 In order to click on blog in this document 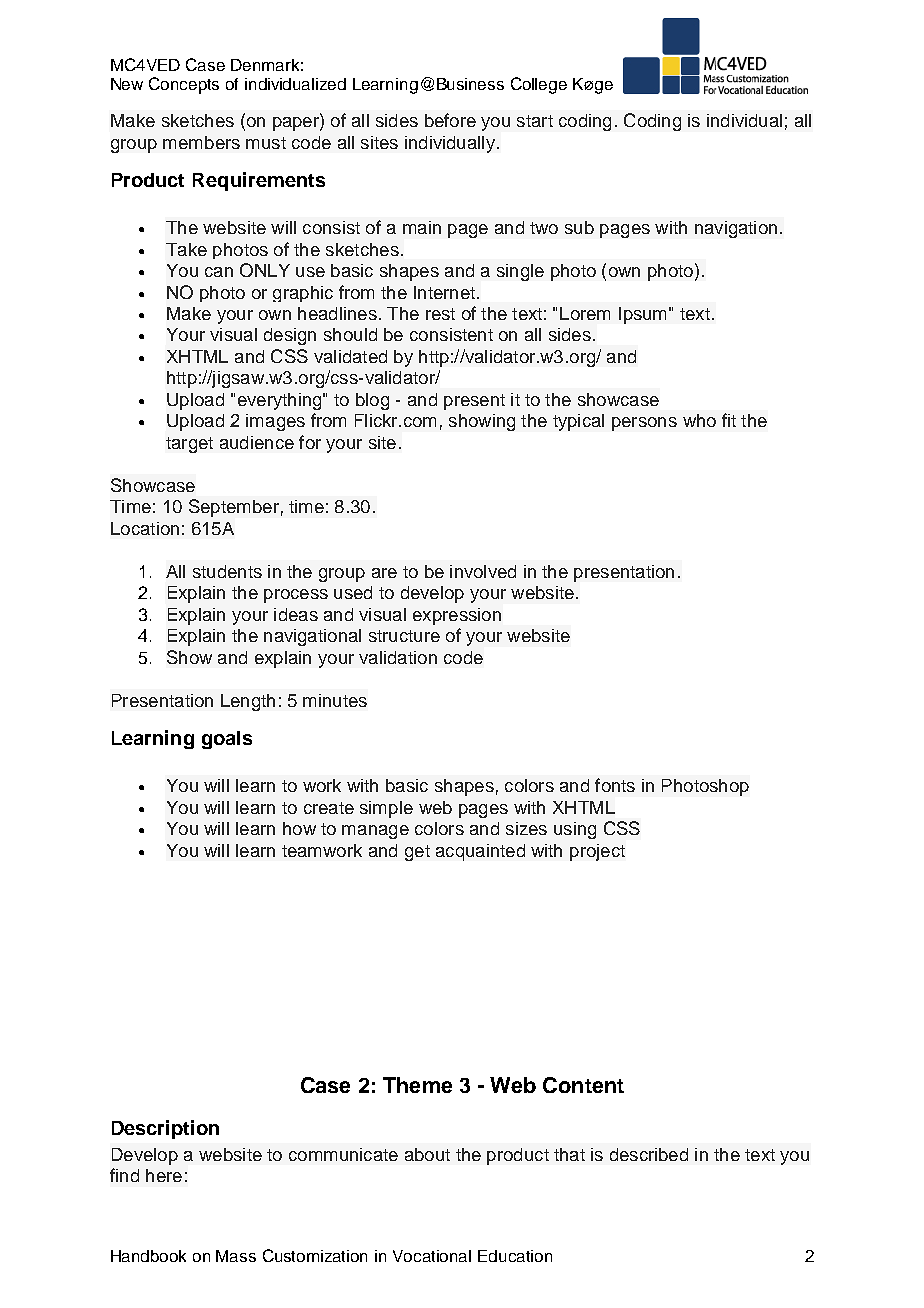, I will do `click(372, 401)`.
